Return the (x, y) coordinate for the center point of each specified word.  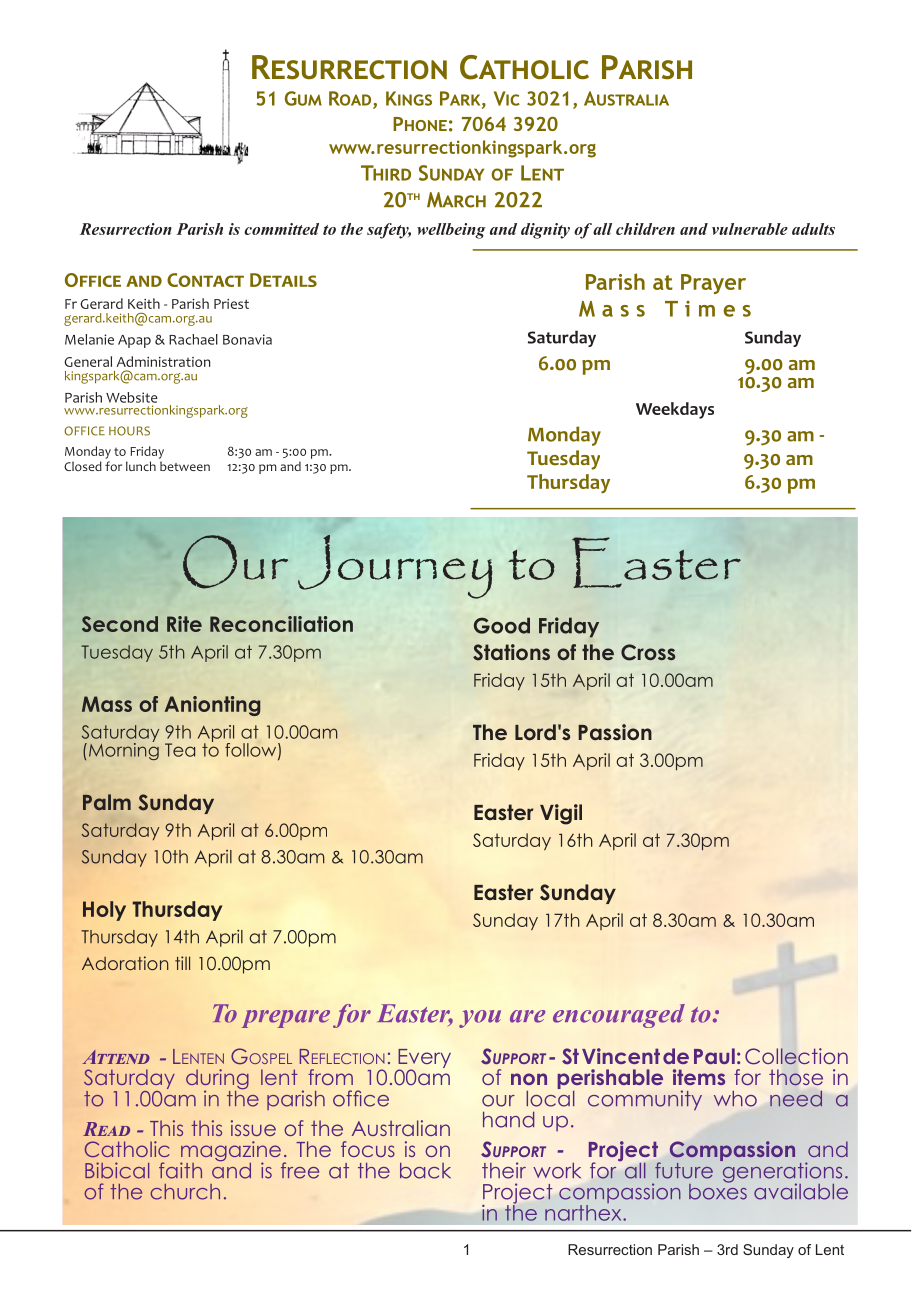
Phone (420, 124)
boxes (718, 1190)
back (425, 1171)
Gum (303, 98)
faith (180, 1170)
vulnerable (750, 229)
